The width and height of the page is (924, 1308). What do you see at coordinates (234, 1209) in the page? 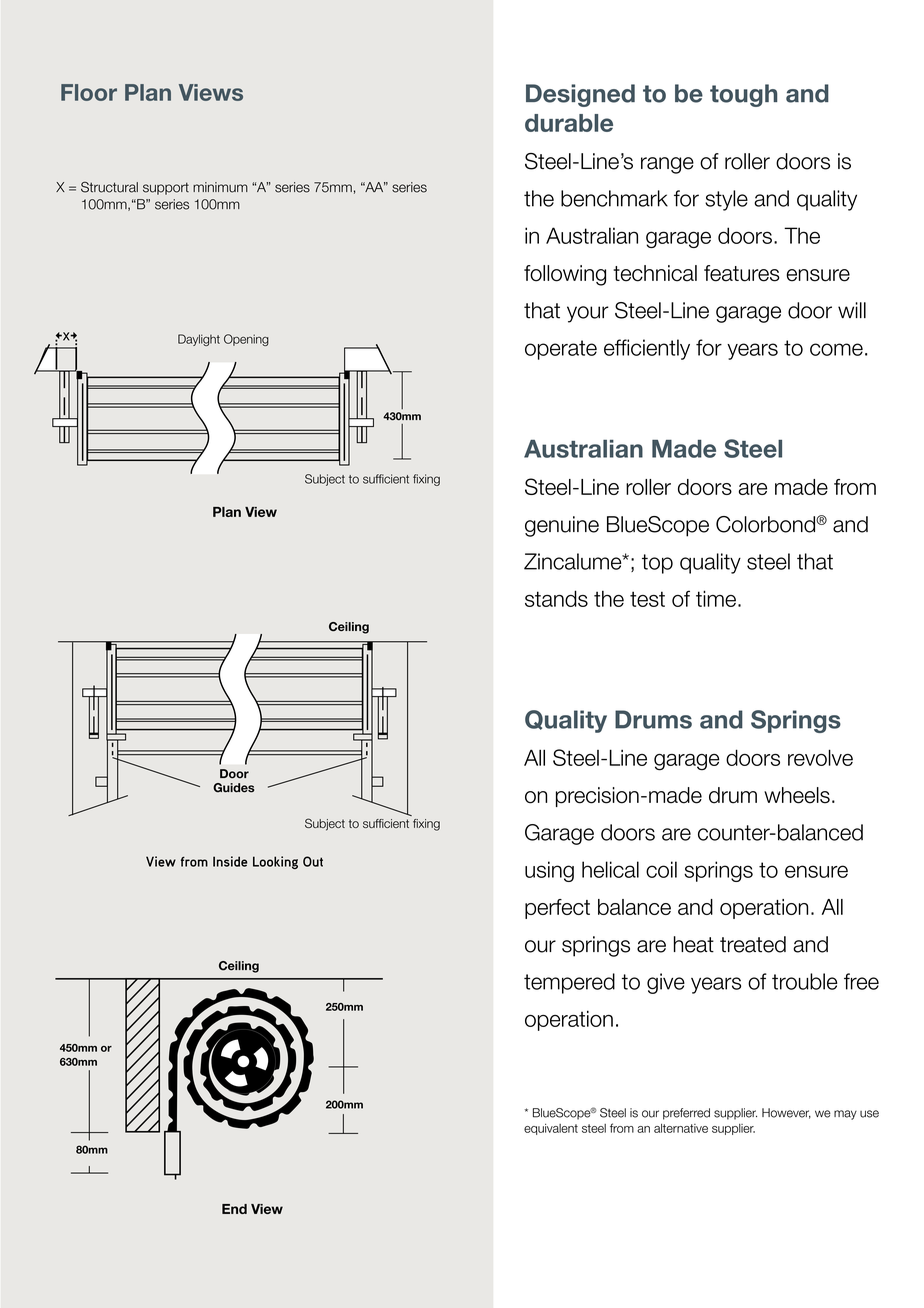
I see `End` at bounding box center [234, 1209].
